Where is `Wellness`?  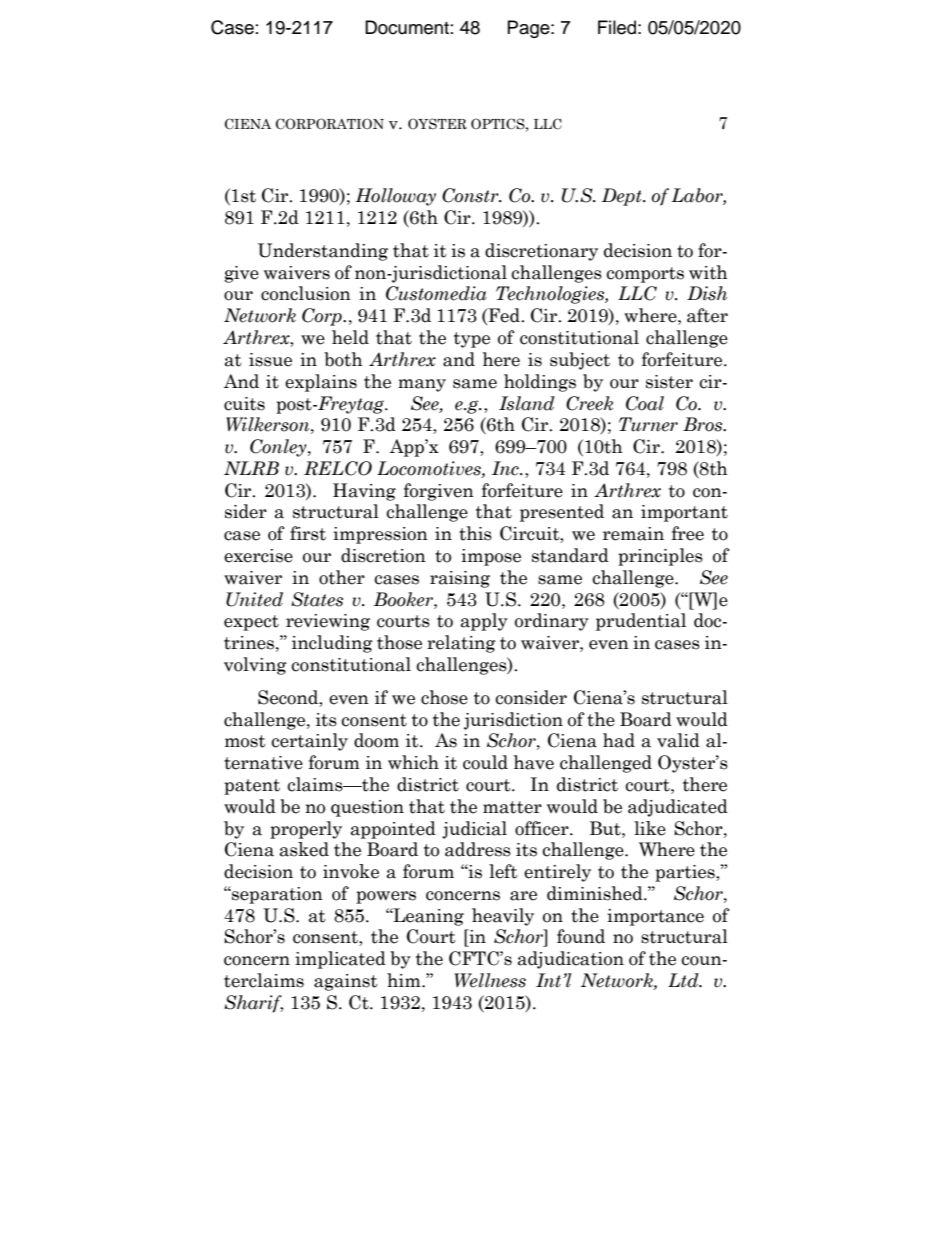 Wellness is located at coordinates (490, 980).
